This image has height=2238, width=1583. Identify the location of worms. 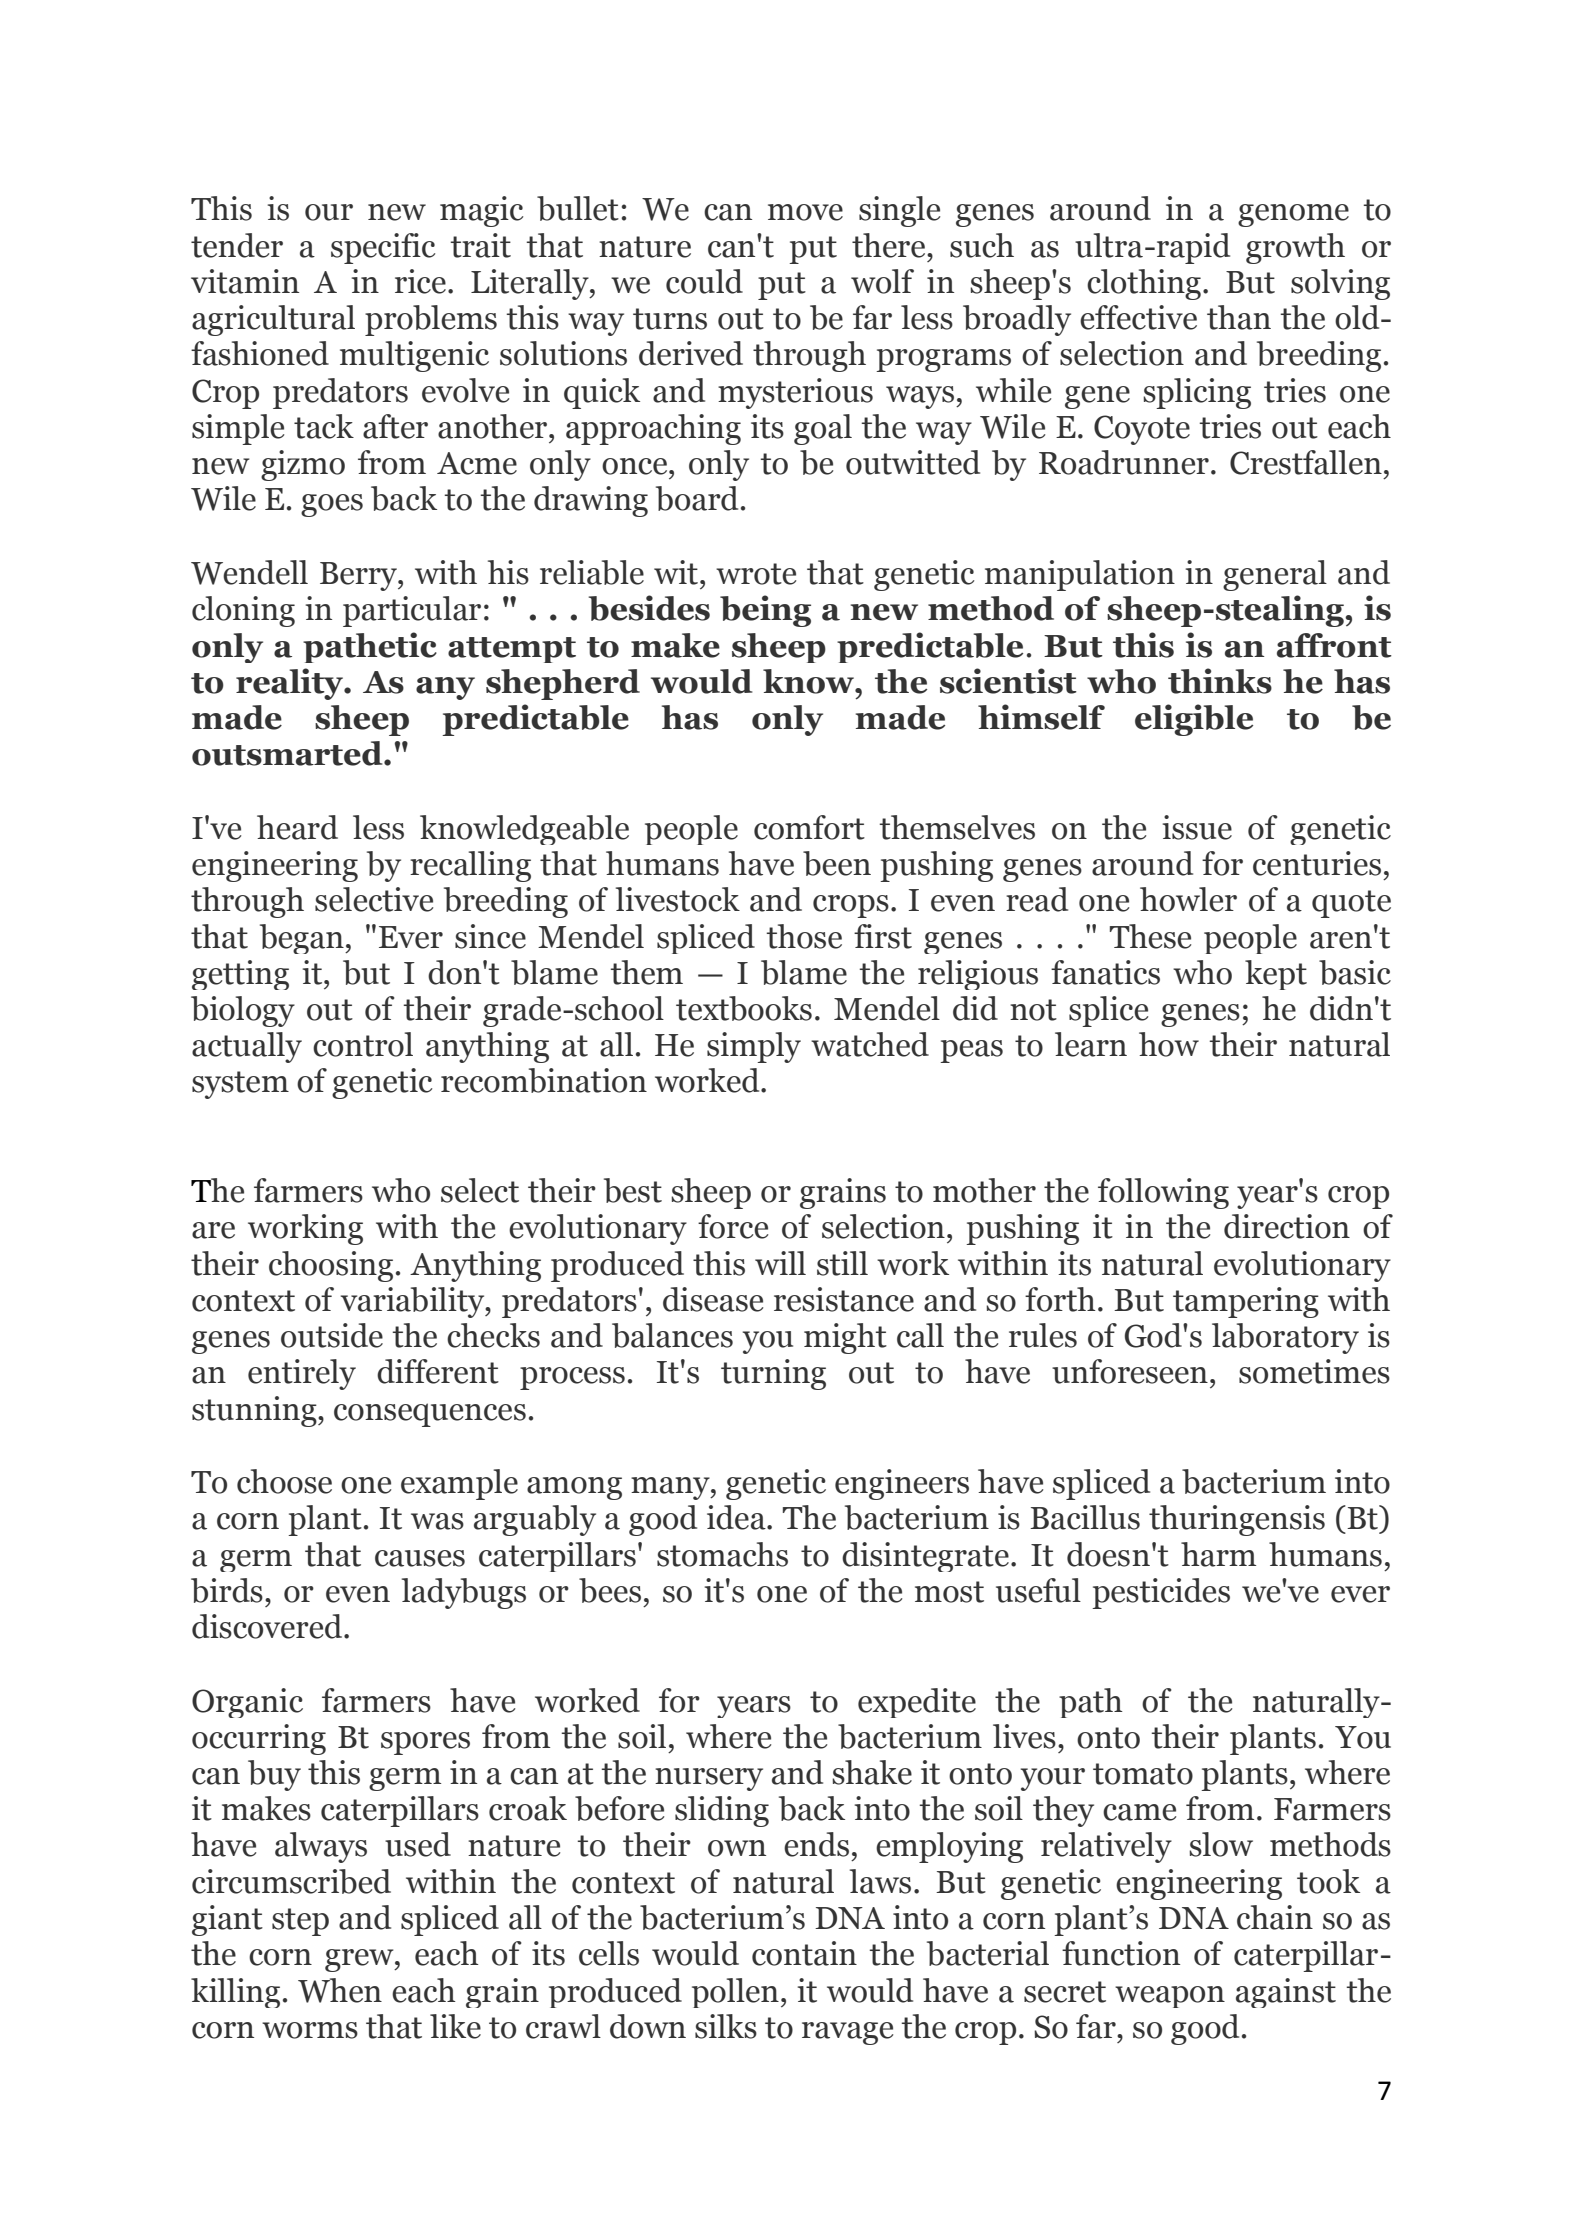
(310, 2030).
